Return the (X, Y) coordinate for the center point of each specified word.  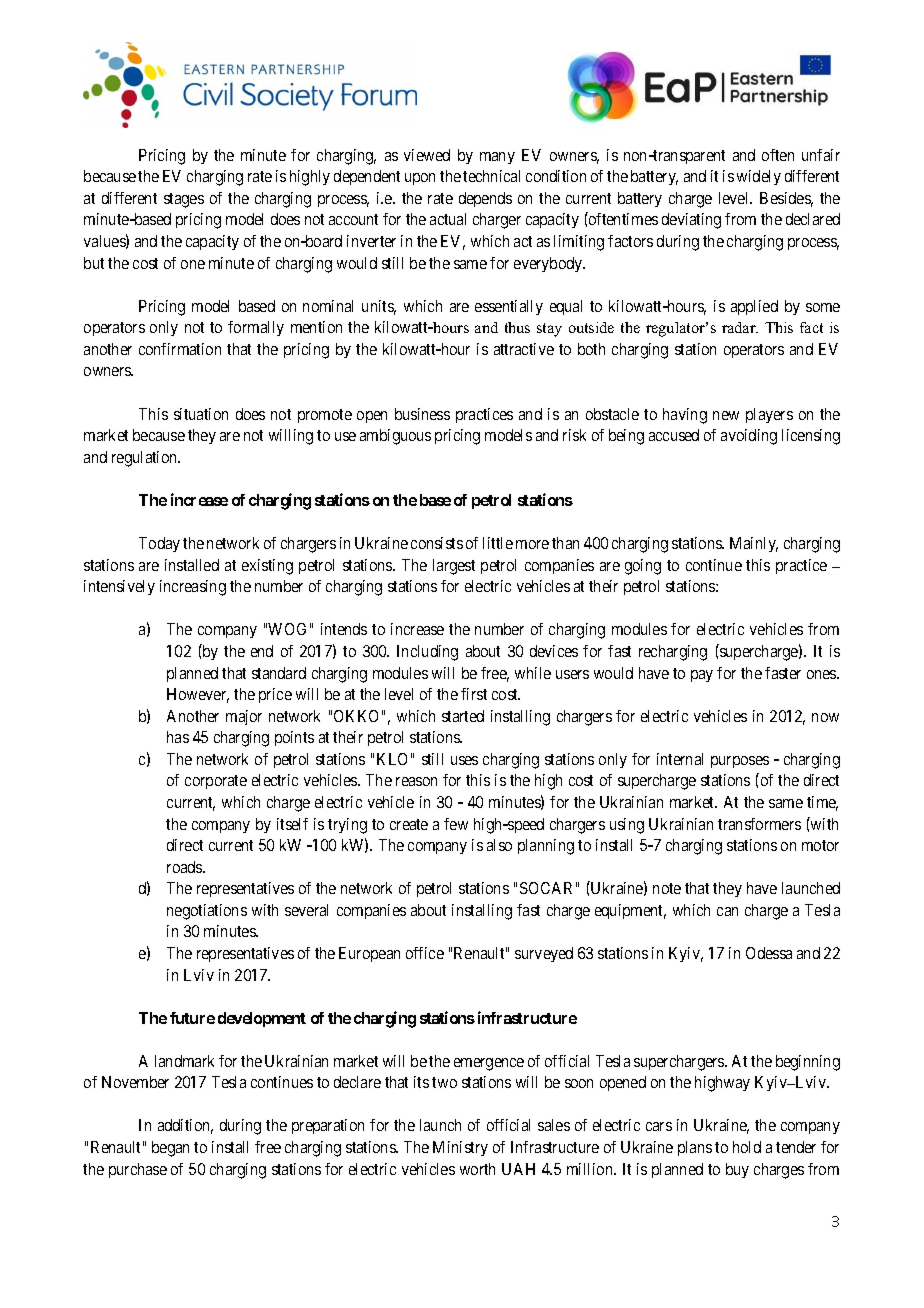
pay (702, 676)
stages (184, 200)
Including (427, 653)
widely (759, 177)
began (170, 1149)
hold (747, 1147)
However (198, 695)
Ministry (460, 1148)
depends (485, 199)
